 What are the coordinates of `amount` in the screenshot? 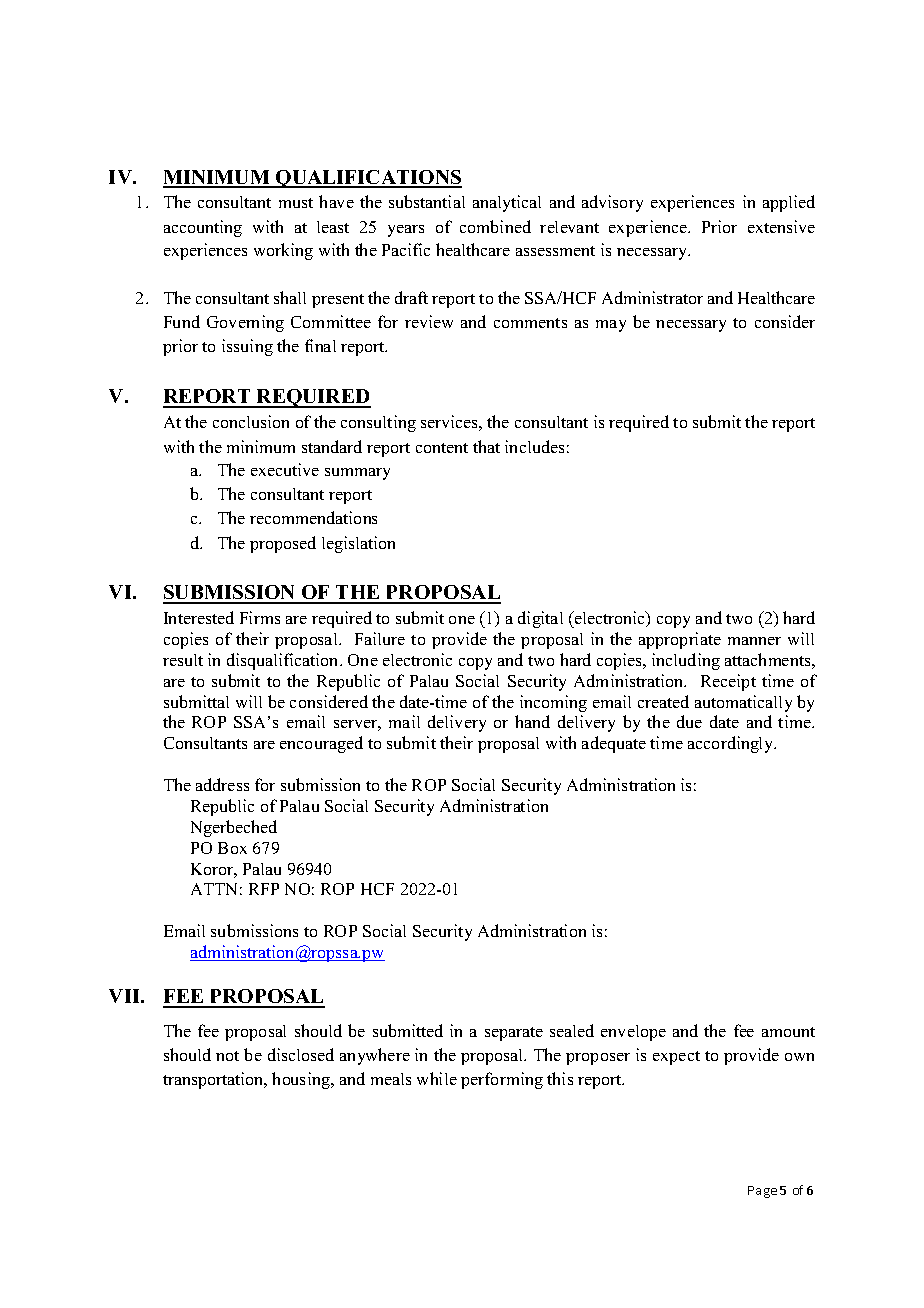 It's located at (788, 1032).
